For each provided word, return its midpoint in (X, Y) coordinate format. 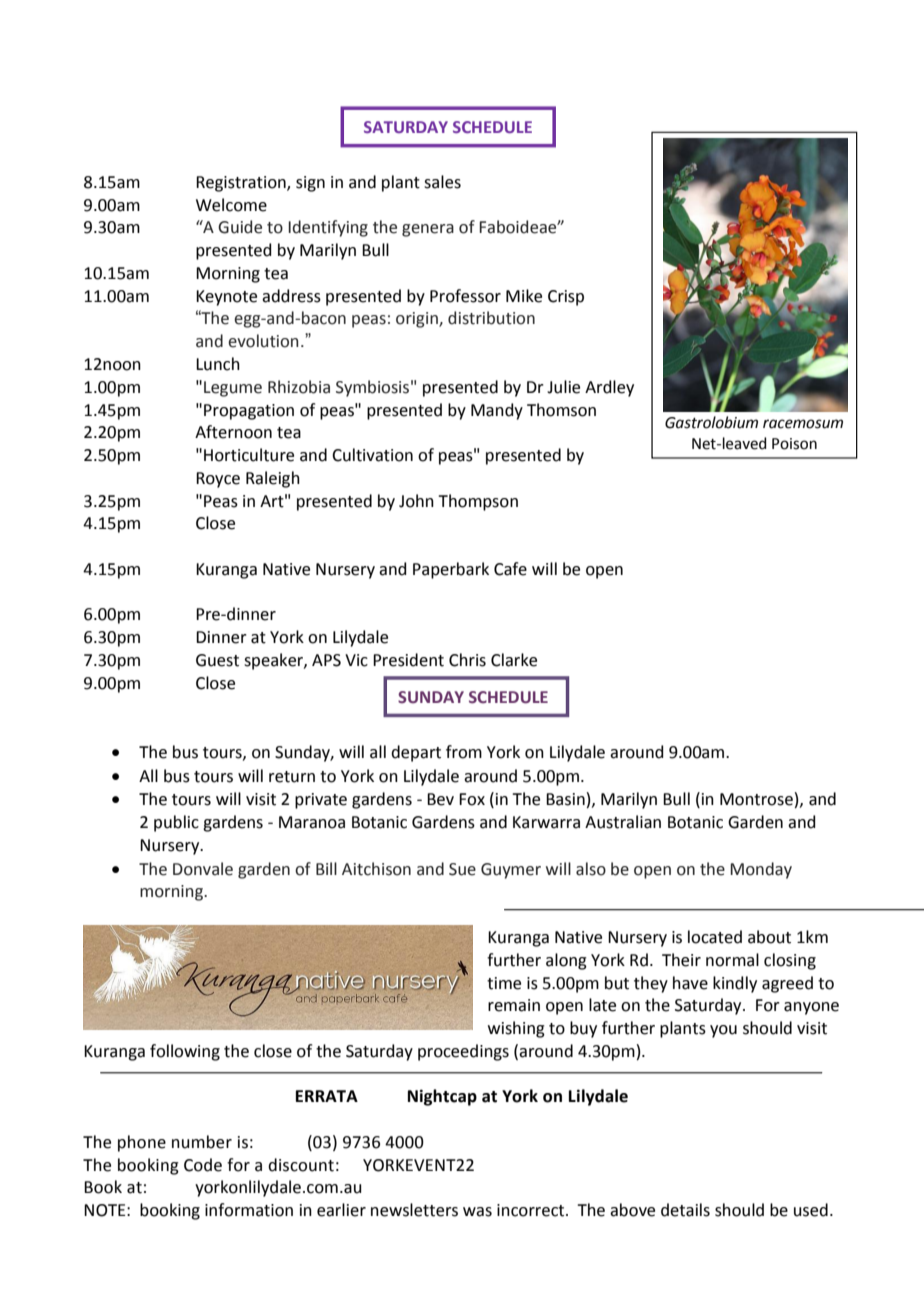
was (477, 1212)
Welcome (231, 205)
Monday (761, 870)
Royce (218, 480)
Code (203, 1165)
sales (442, 182)
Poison (794, 444)
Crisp (566, 298)
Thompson (478, 502)
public (176, 823)
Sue (462, 869)
